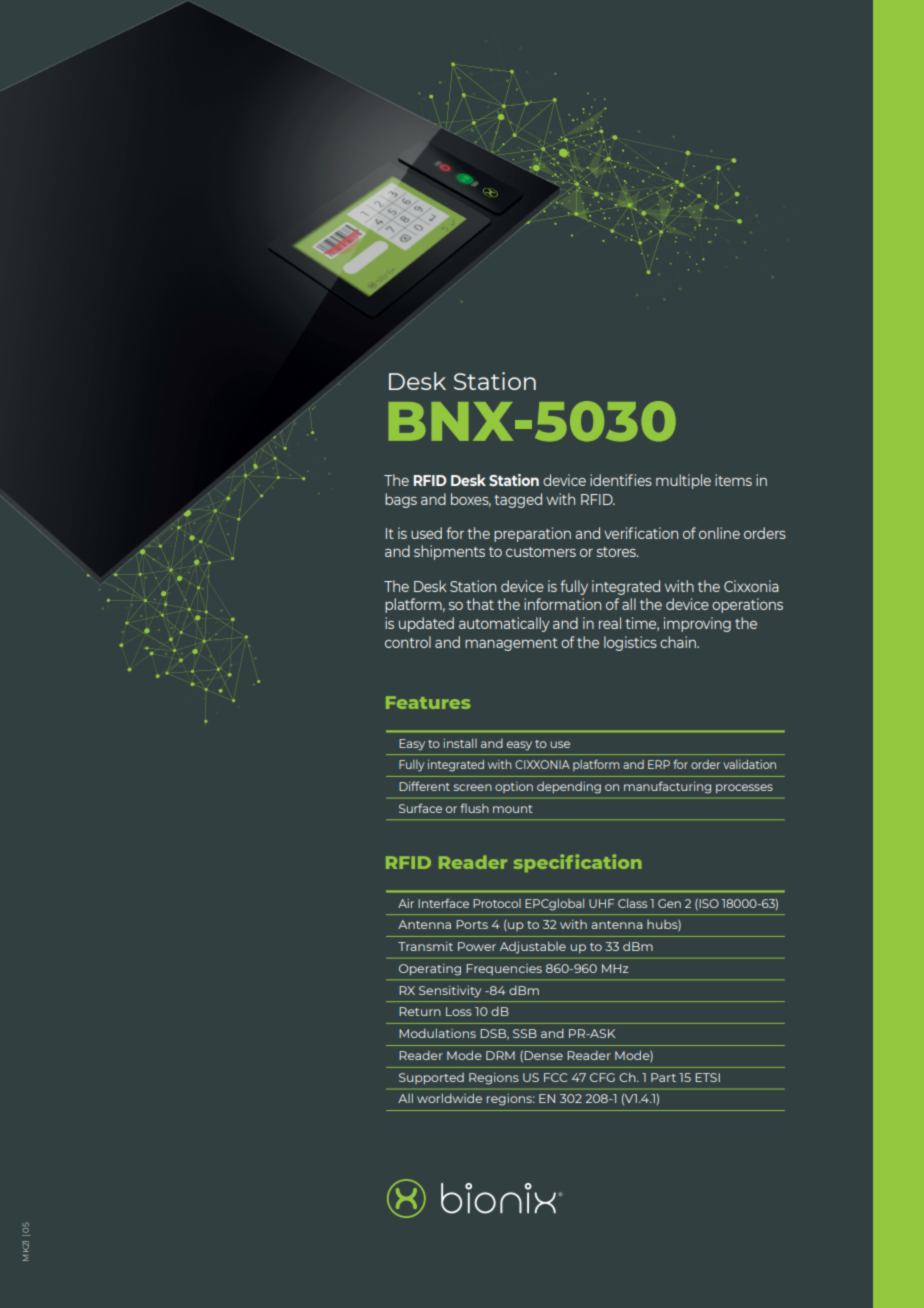 The image size is (924, 1308). What do you see at coordinates (401, 500) in the image?
I see `bags` at bounding box center [401, 500].
